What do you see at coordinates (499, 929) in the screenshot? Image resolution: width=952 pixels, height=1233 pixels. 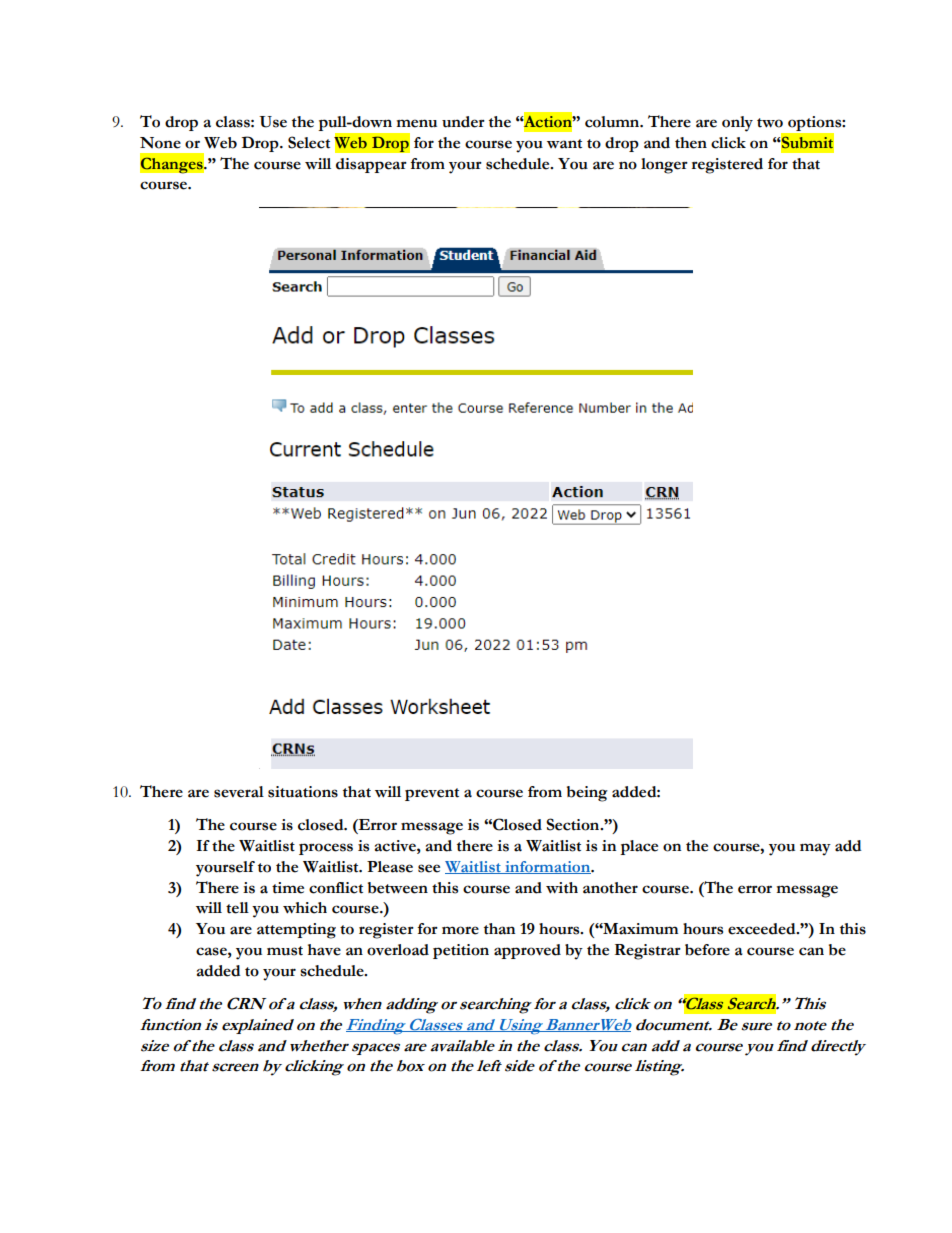 I see `than` at bounding box center [499, 929].
